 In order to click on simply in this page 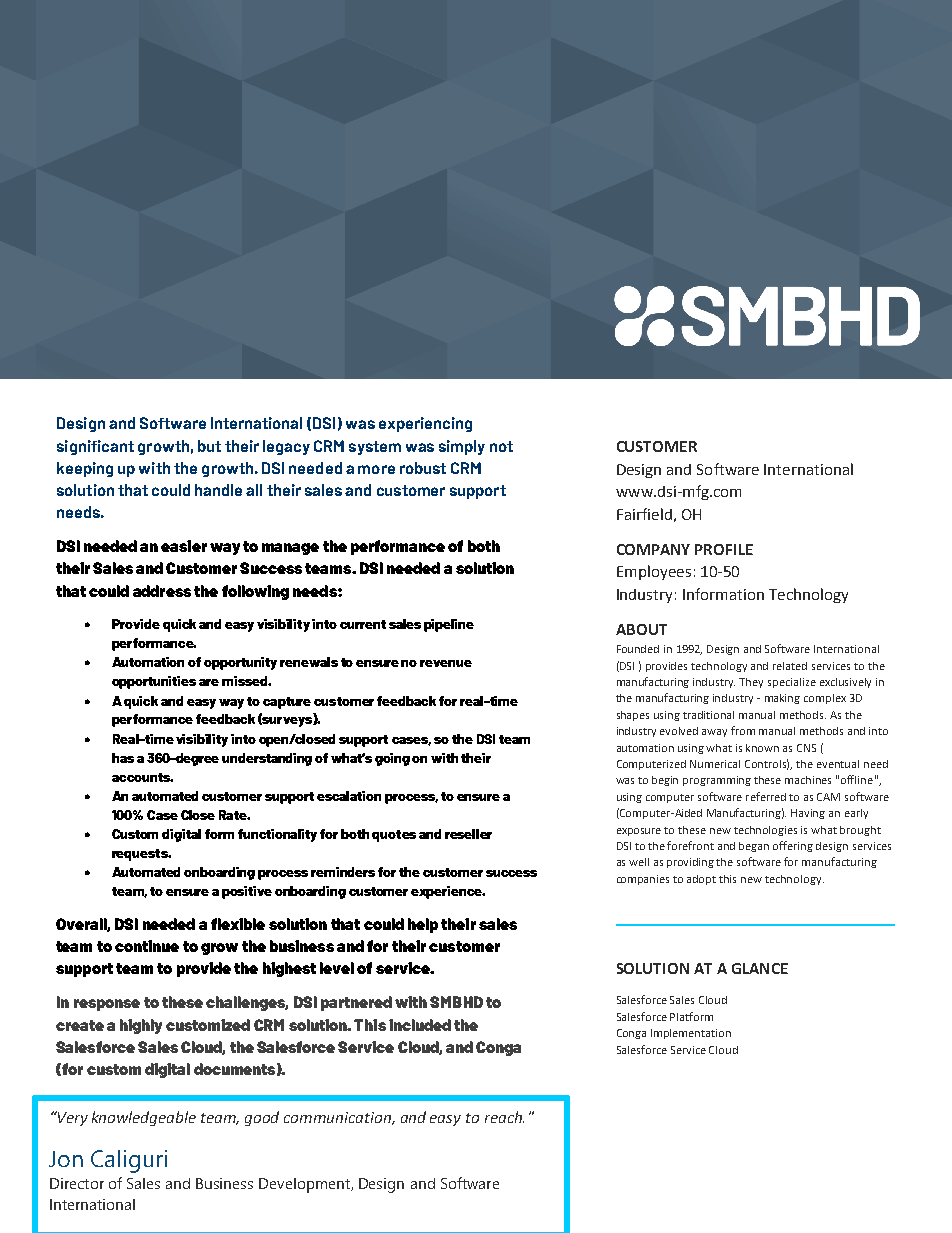, I will do `click(462, 447)`.
